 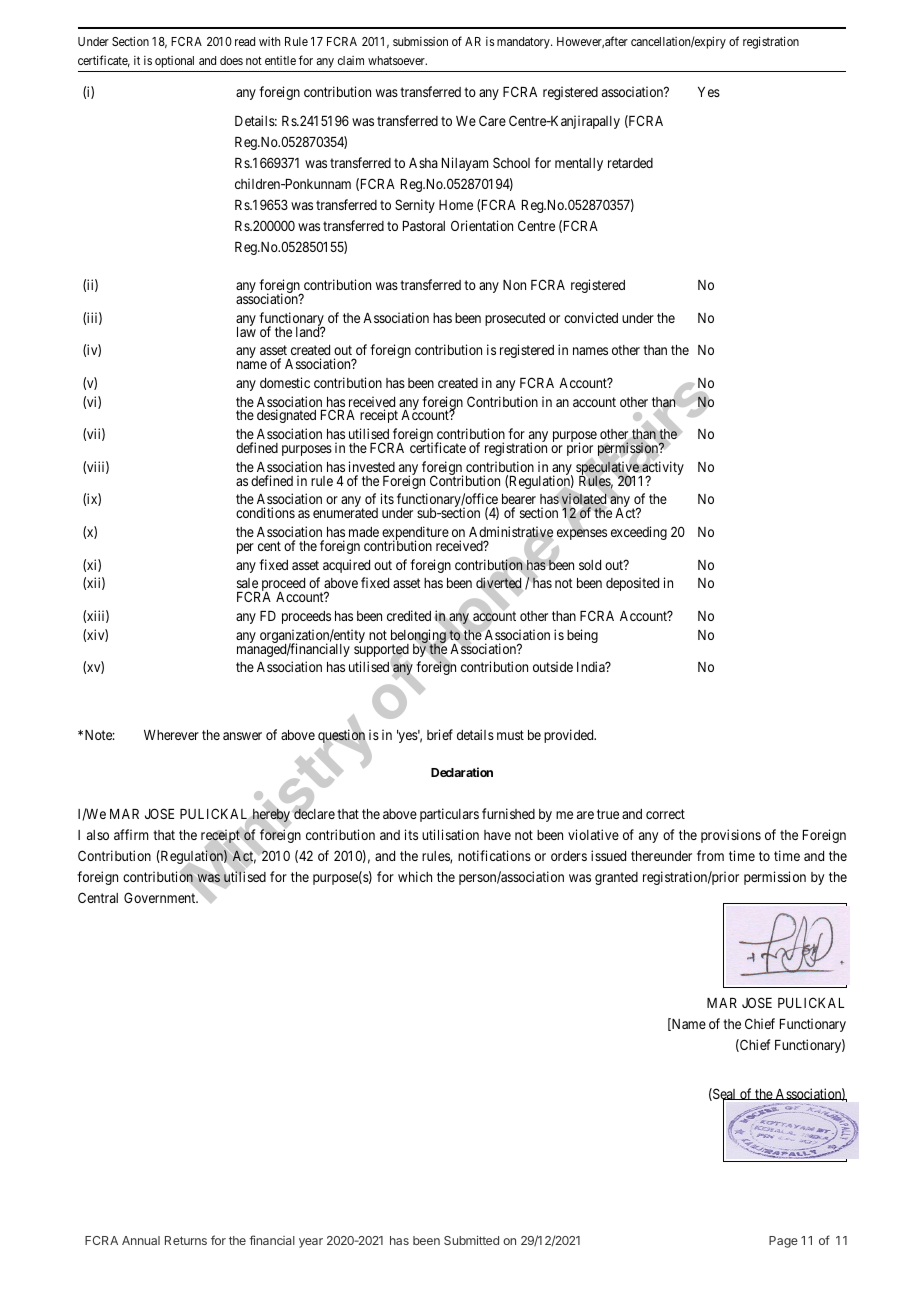 I want to click on Returns, so click(x=186, y=1240).
